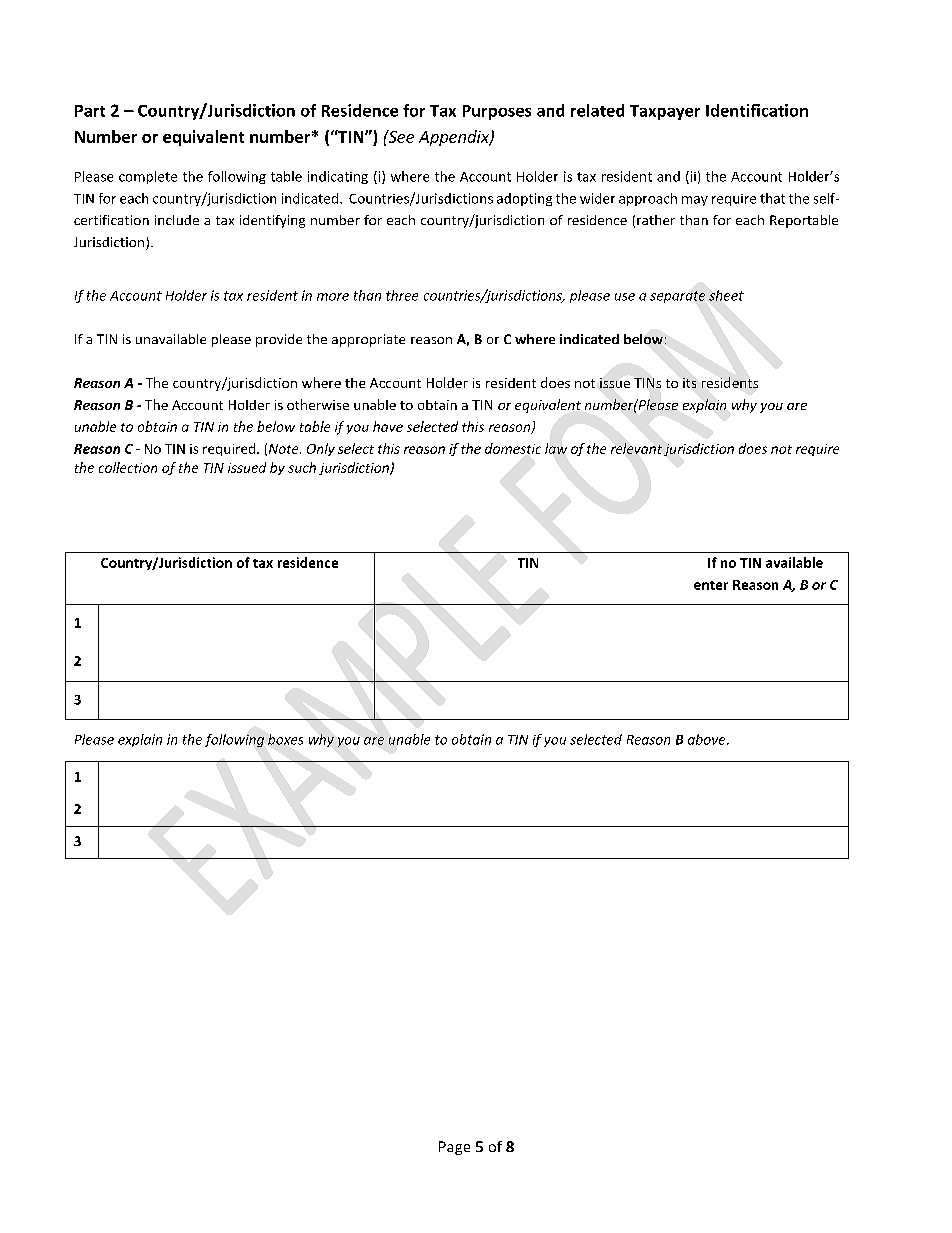 The height and width of the document is (1233, 952). Describe the element at coordinates (711, 585) in the document. I see `enter` at that location.
